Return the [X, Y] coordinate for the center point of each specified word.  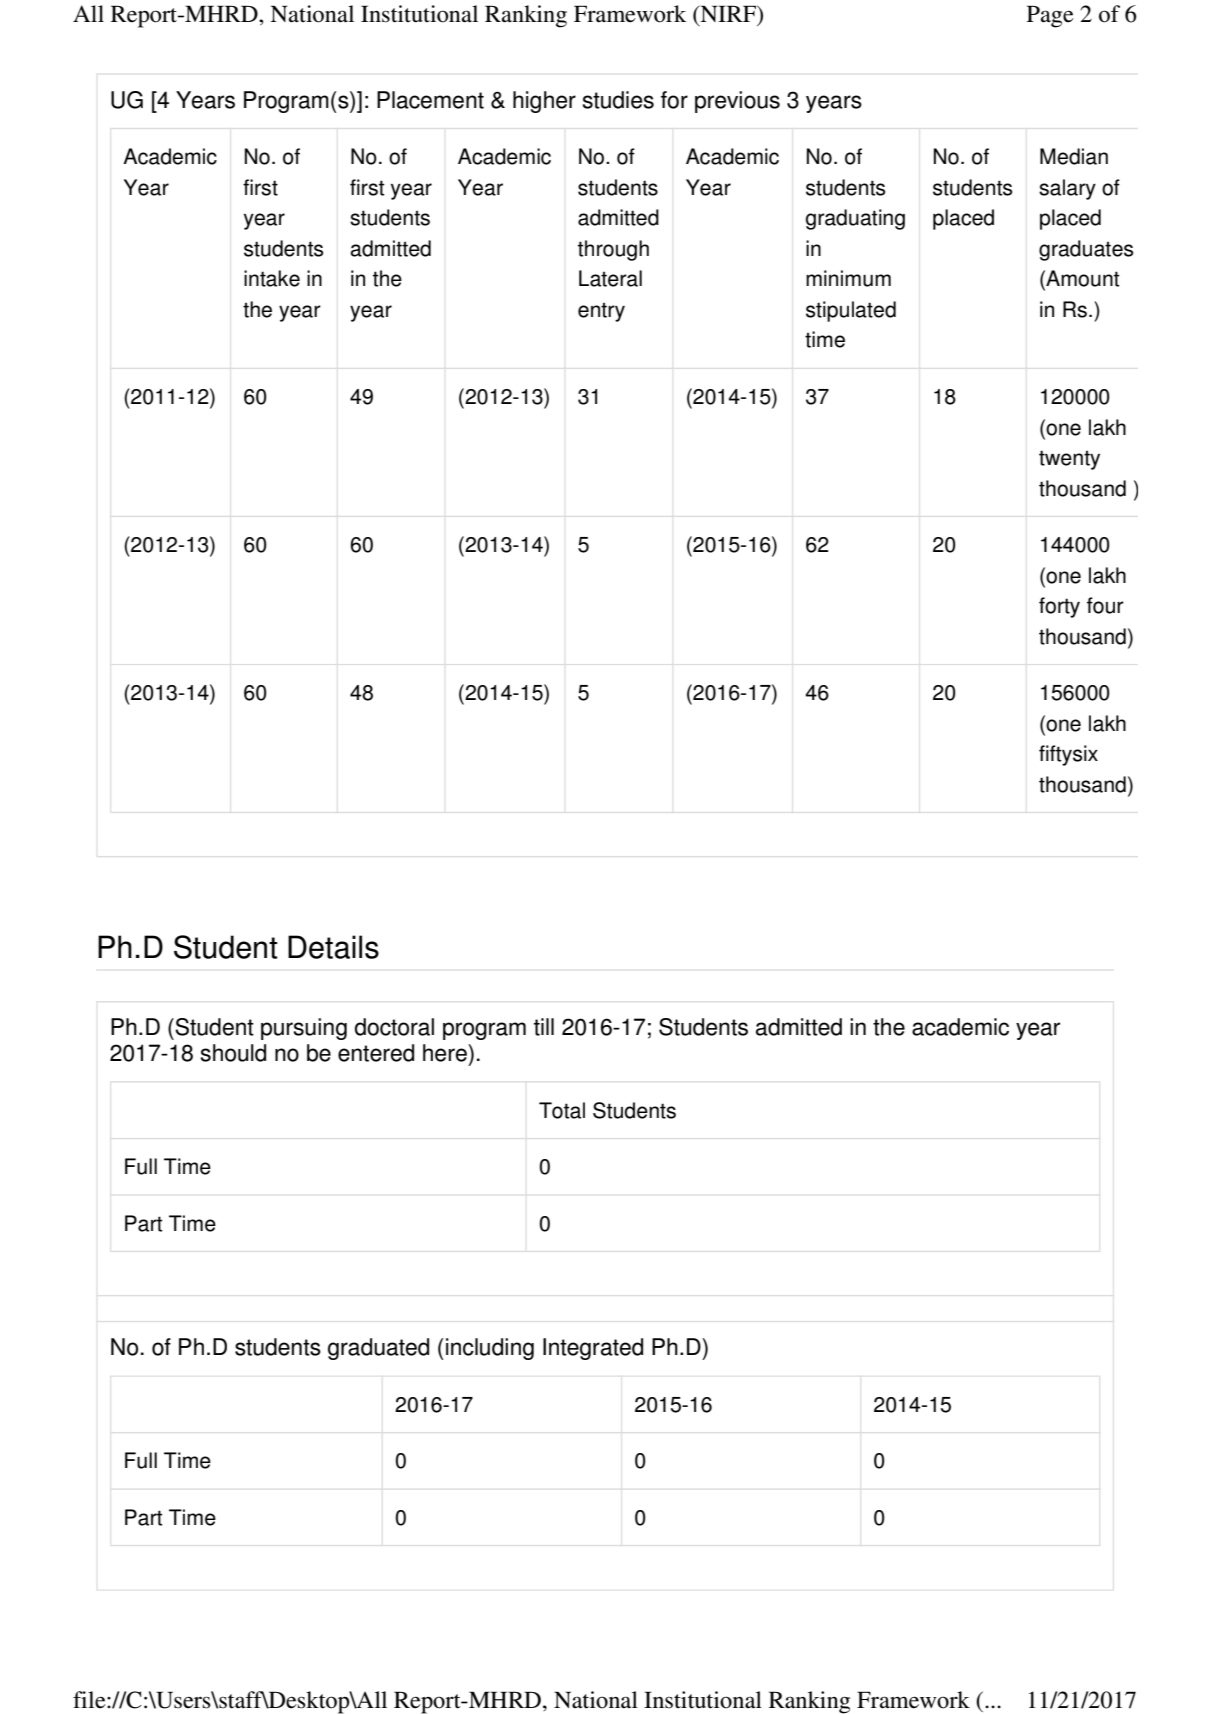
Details [333, 947]
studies [618, 100]
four [1105, 605]
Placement [430, 100]
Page [1050, 16]
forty [1059, 607]
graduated [378, 1349]
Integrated [593, 1349]
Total [562, 1110]
